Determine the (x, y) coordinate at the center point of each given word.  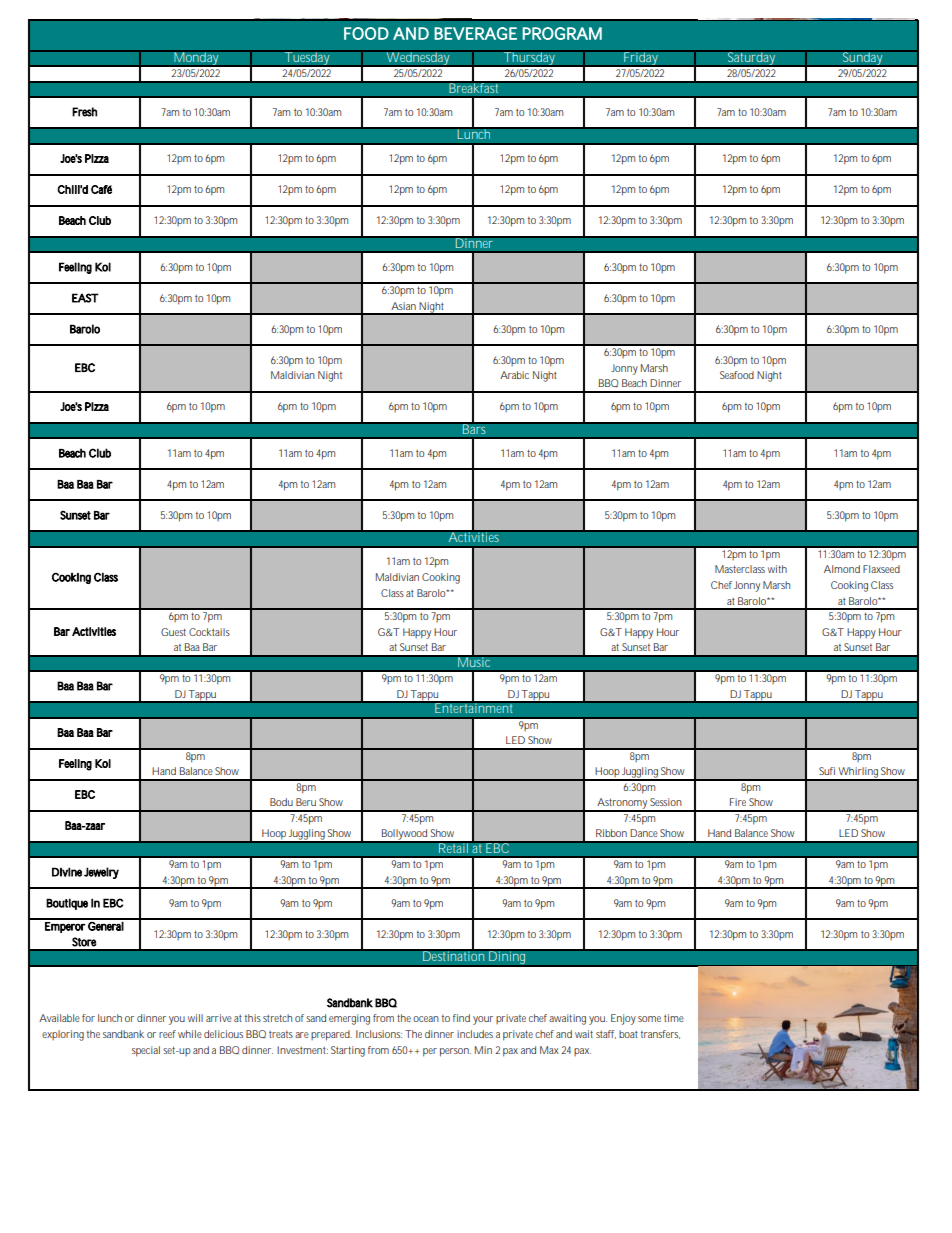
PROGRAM (562, 33)
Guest (173, 632)
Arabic (514, 375)
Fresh (84, 112)
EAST (85, 298)
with (777, 569)
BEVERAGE (475, 33)
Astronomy (622, 804)
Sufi (827, 771)
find (461, 1018)
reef (167, 1034)
